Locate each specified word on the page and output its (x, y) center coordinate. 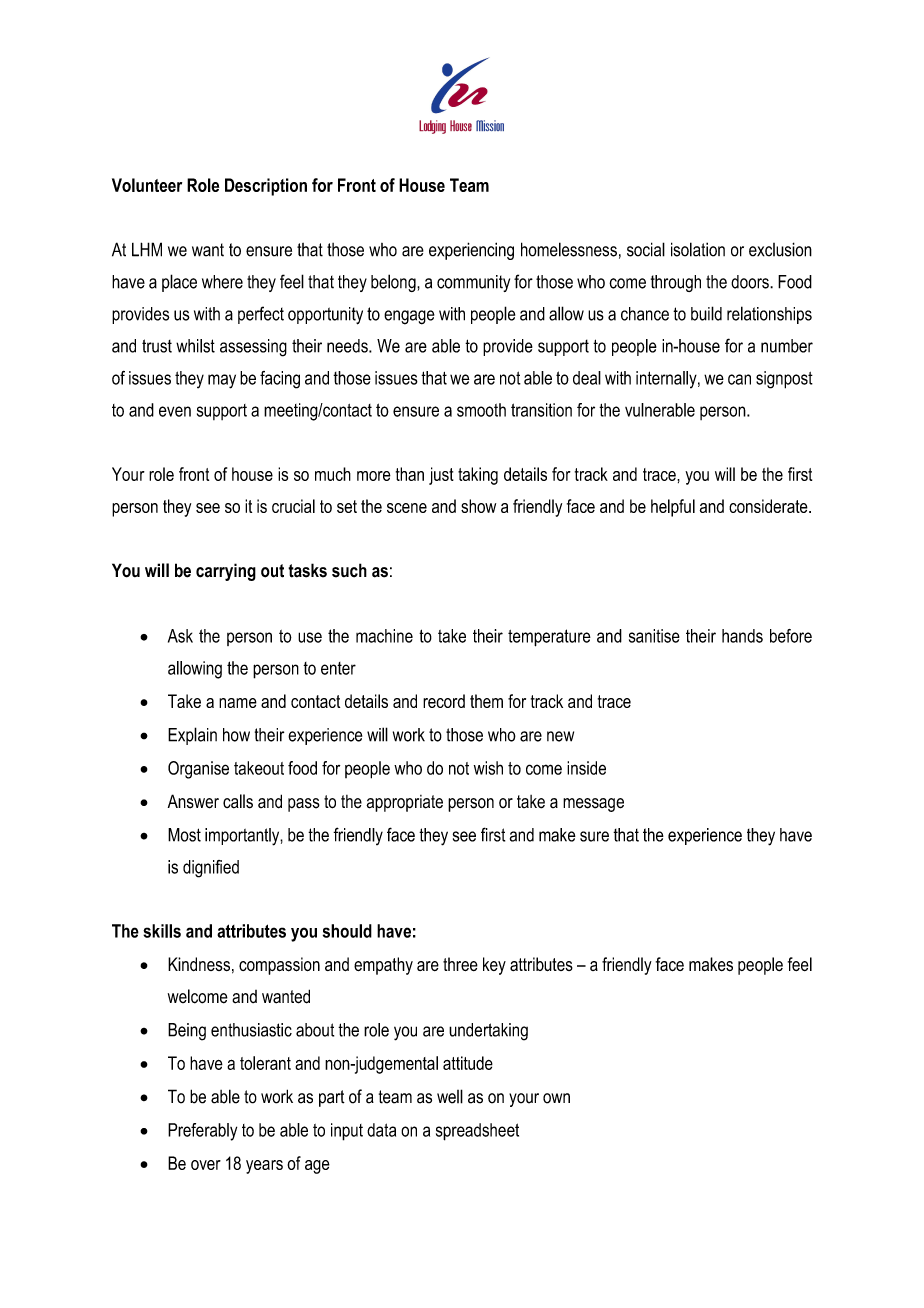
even (175, 411)
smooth (481, 410)
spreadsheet (477, 1132)
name (238, 703)
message (593, 805)
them (486, 701)
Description (266, 187)
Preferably (202, 1132)
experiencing (471, 251)
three (460, 964)
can (739, 379)
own (556, 1098)
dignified (211, 869)
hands (742, 636)
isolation (698, 249)
